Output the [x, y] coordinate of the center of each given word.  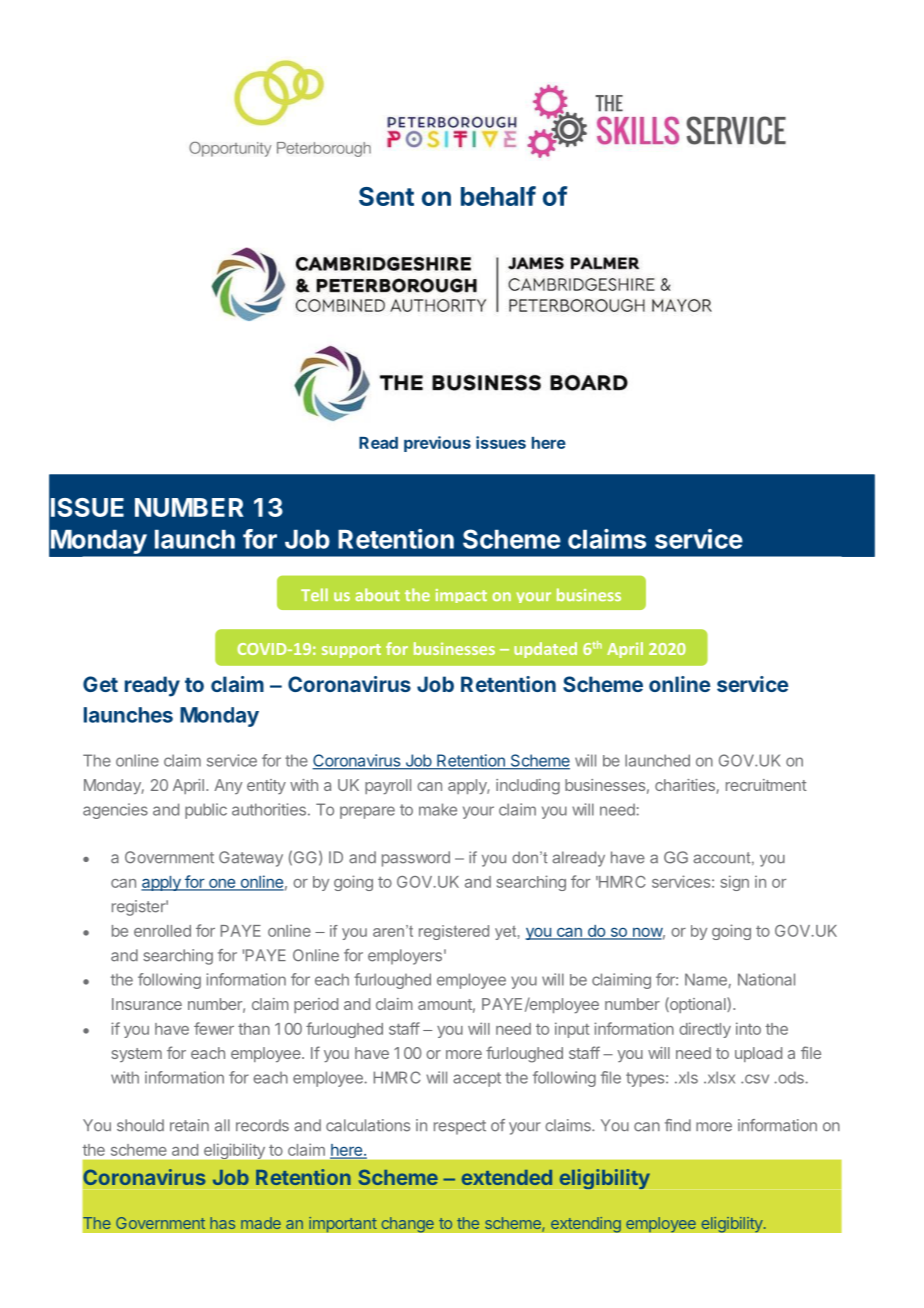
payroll [388, 786]
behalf [498, 196]
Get [100, 684]
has [222, 1223]
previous [437, 444]
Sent [386, 196]
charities [686, 786]
